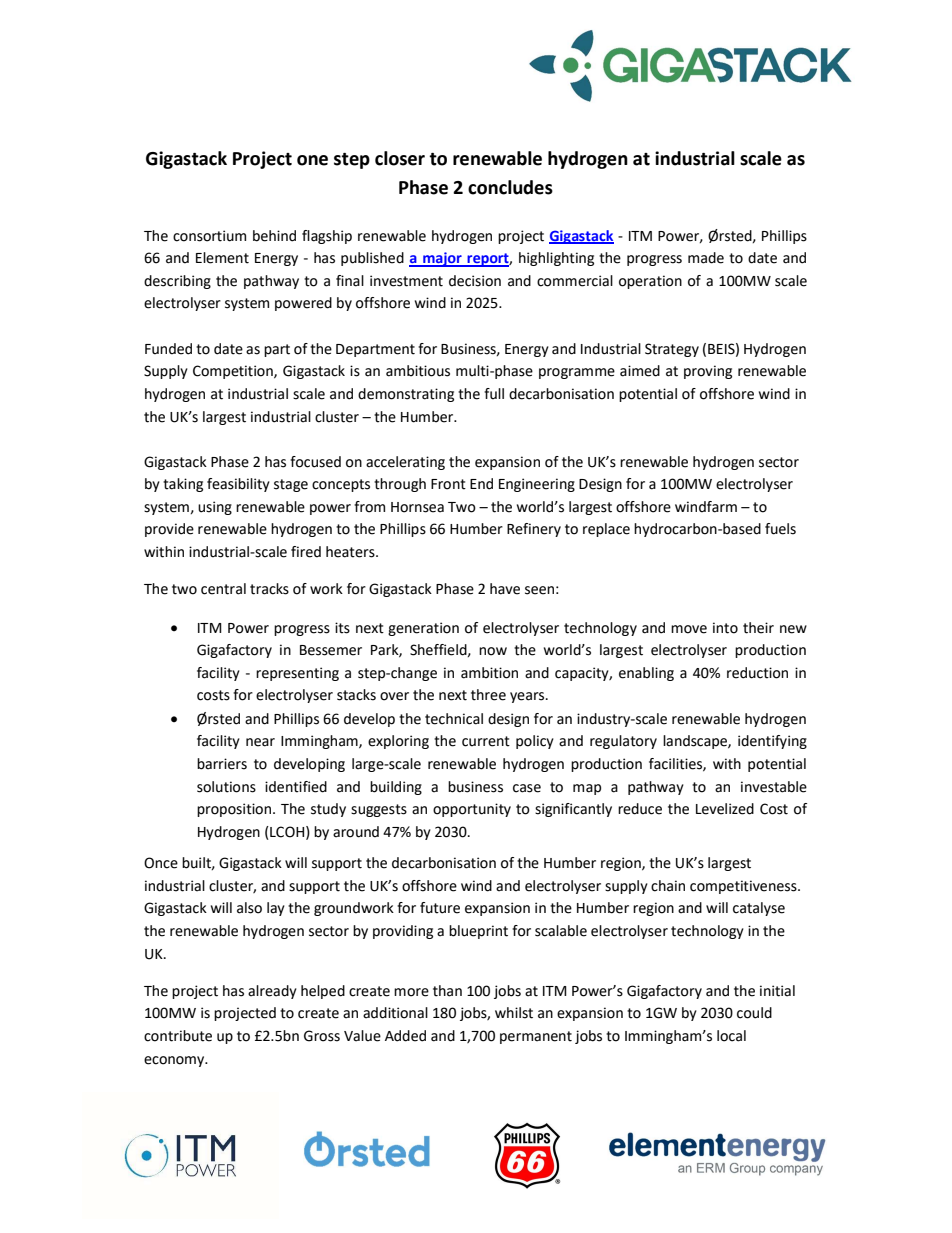  Describe the element at coordinates (481, 484) in the screenshot. I see `End` at that location.
